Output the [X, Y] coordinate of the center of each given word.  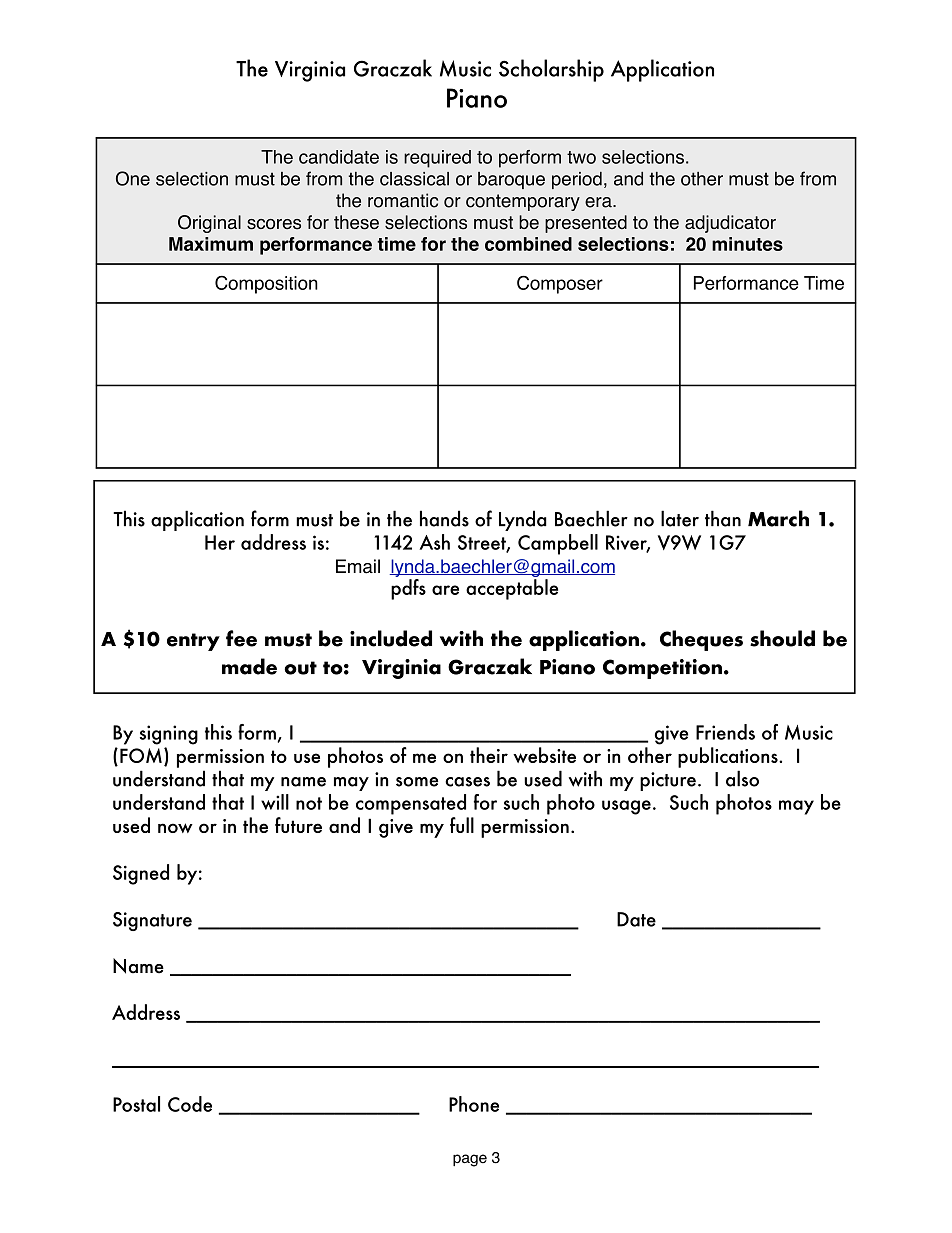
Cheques [701, 640]
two [581, 157]
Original [209, 224]
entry [193, 642]
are [445, 590]
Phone [474, 1104]
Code [190, 1104]
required [437, 159]
